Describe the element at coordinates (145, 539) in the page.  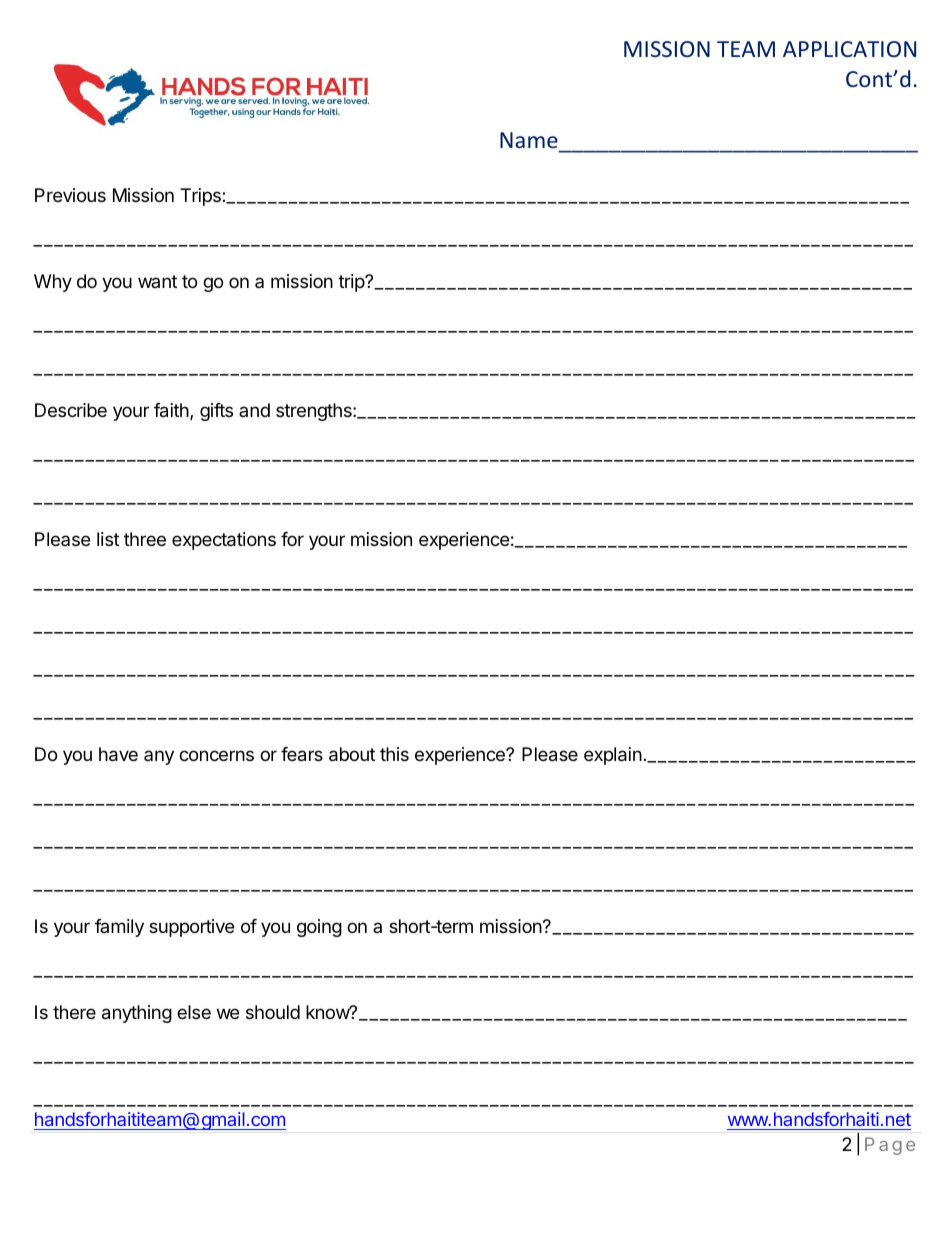
I see `three` at that location.
